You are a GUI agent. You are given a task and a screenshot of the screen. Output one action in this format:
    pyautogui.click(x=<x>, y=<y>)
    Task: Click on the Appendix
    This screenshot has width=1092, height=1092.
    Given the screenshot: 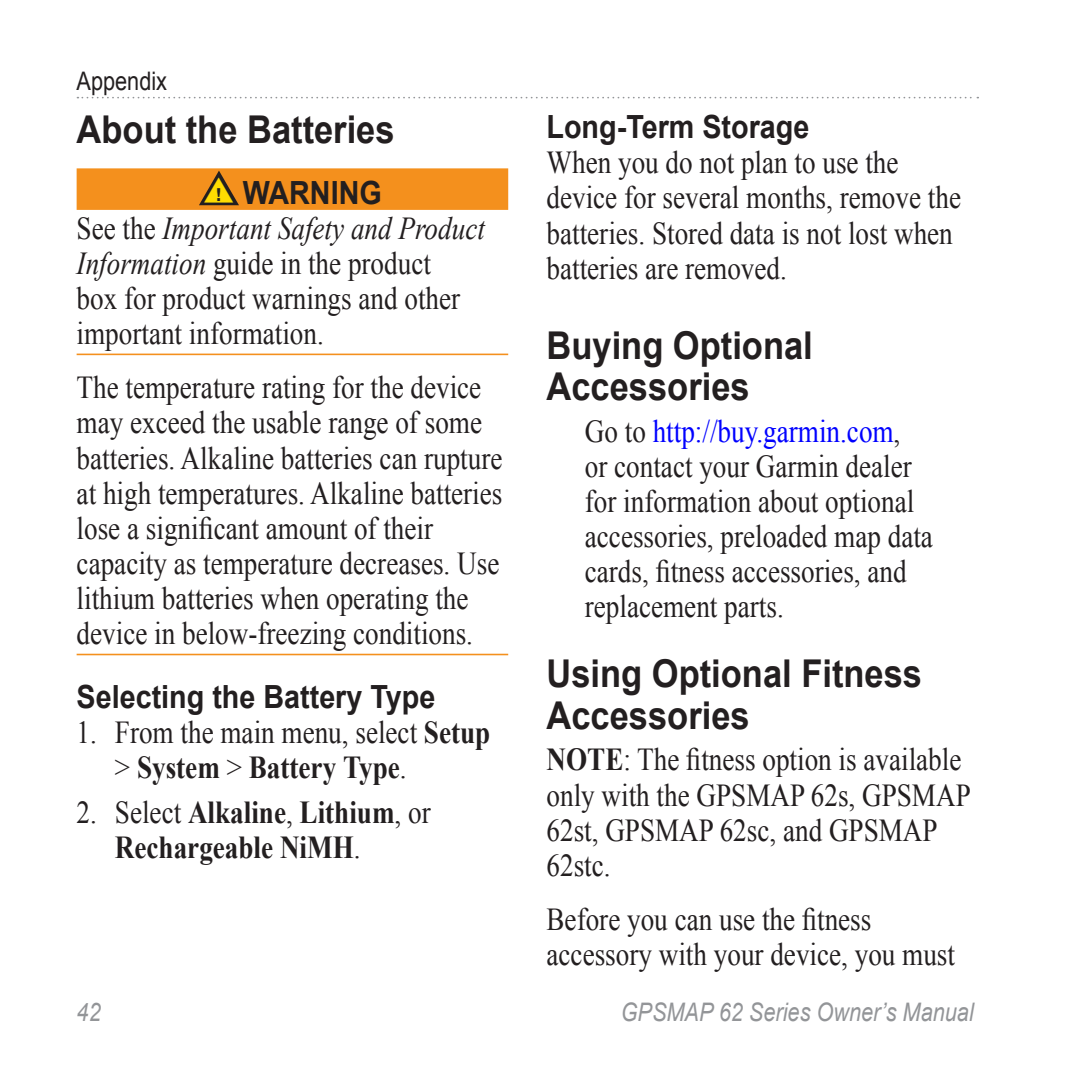 What is the action you would take?
    pyautogui.click(x=122, y=84)
